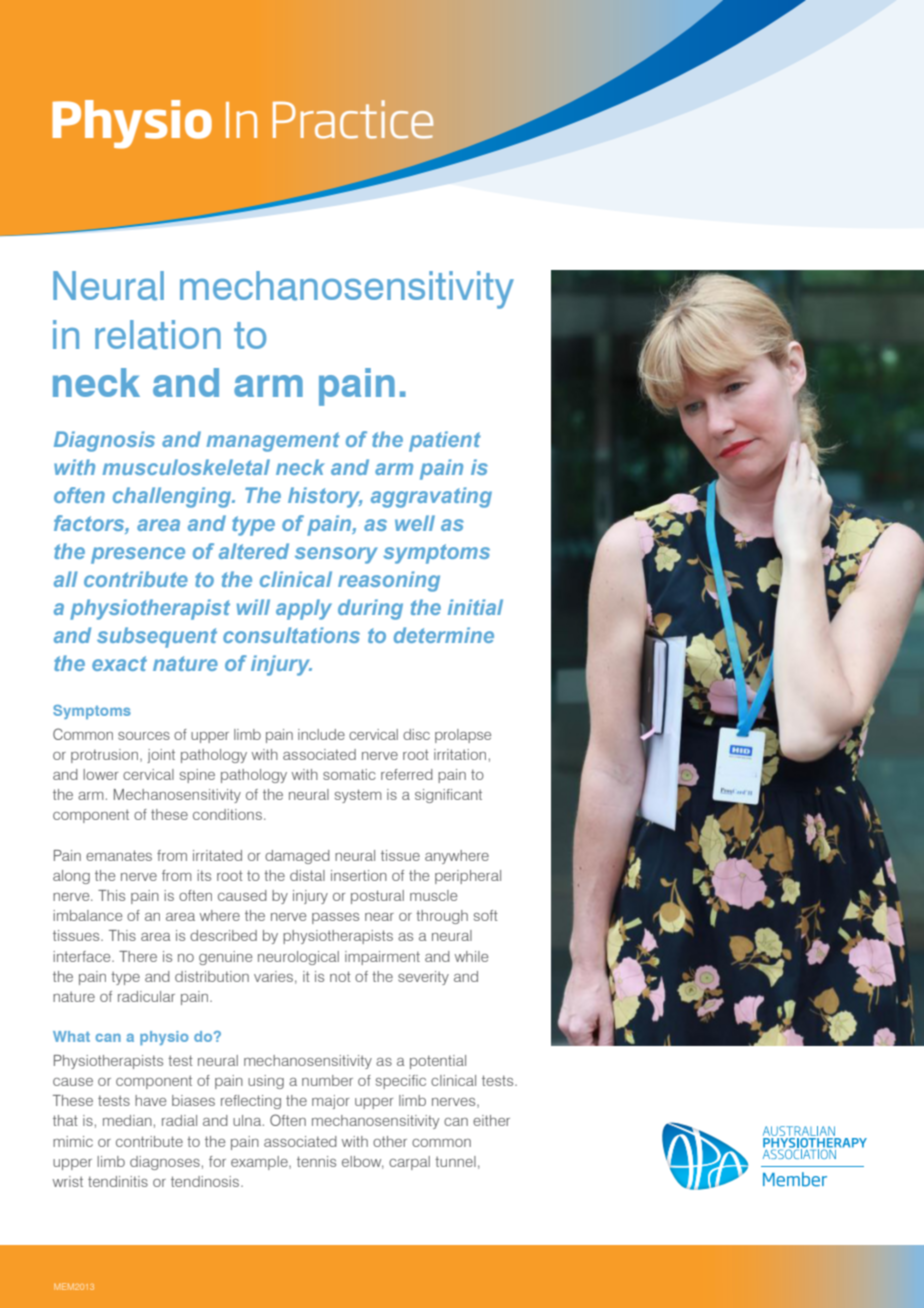 The width and height of the screenshot is (924, 1308). Describe the element at coordinates (158, 335) in the screenshot. I see `relation` at that location.
